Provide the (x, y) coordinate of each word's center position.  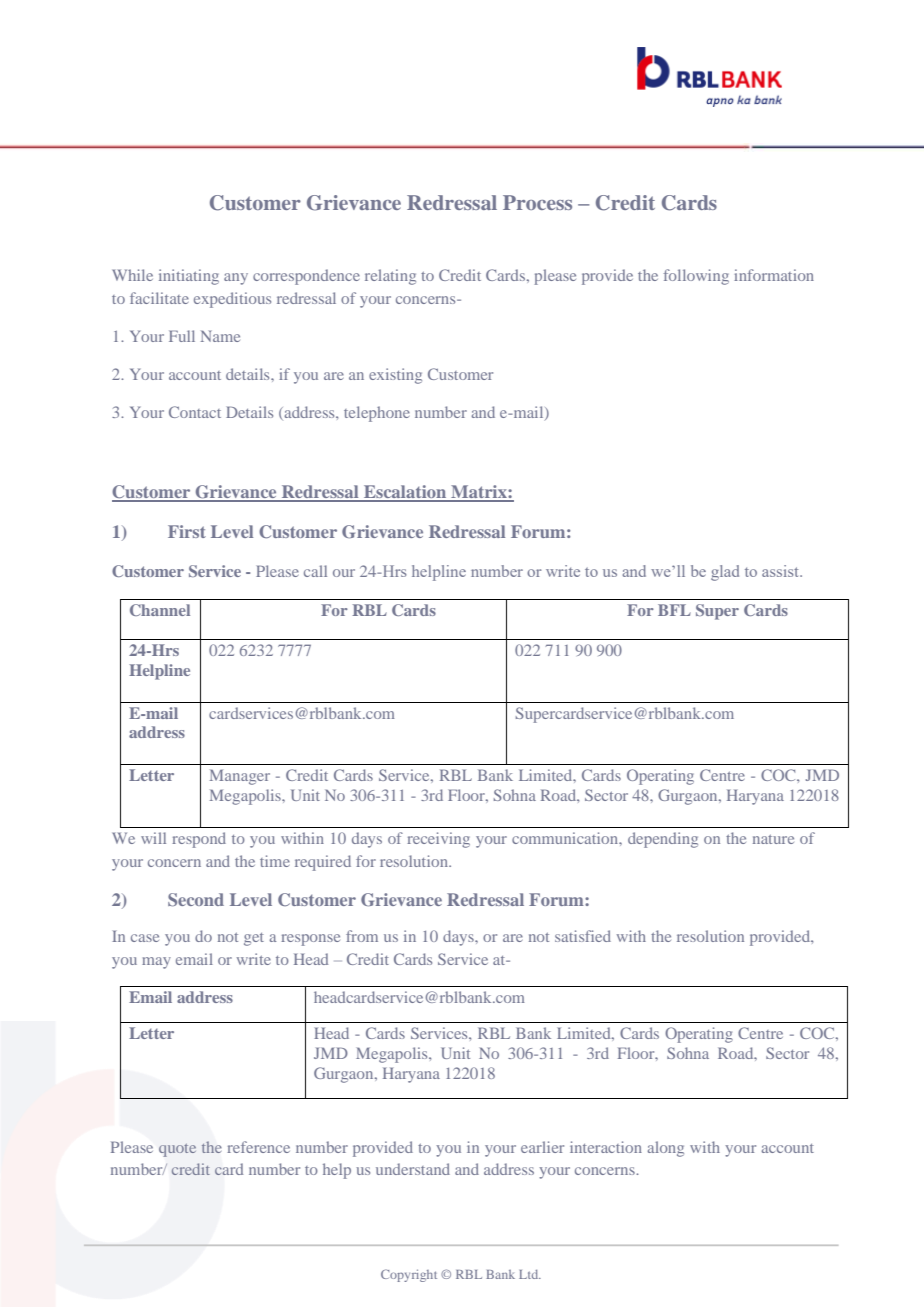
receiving (438, 840)
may (156, 963)
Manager (240, 777)
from (362, 936)
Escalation (405, 493)
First (187, 531)
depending (663, 840)
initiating (189, 277)
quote (177, 1150)
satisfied (583, 936)
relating (390, 277)
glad (725, 573)
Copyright (409, 1275)
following (696, 277)
